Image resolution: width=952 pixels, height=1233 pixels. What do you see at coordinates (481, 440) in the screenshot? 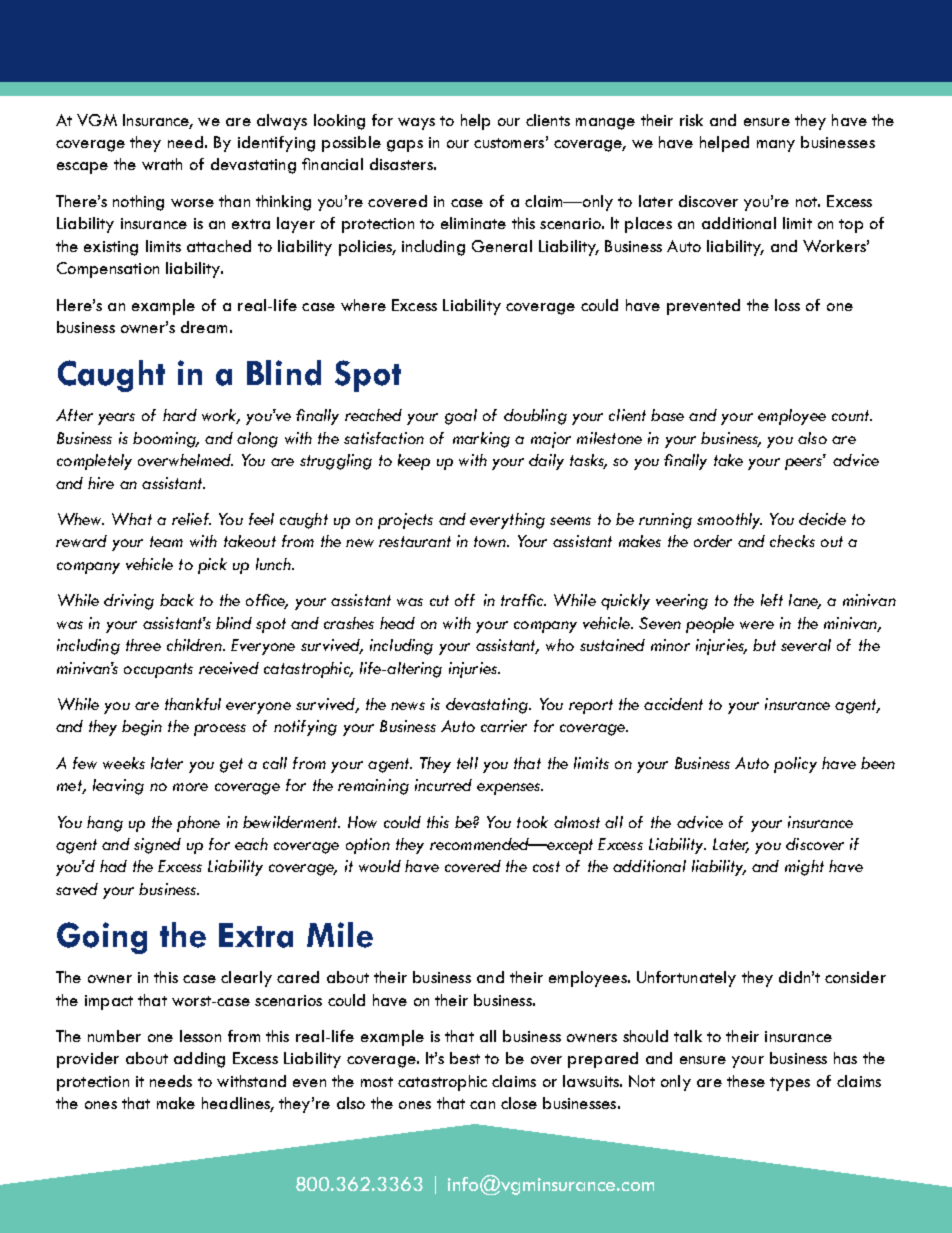
I see `marking` at bounding box center [481, 440].
